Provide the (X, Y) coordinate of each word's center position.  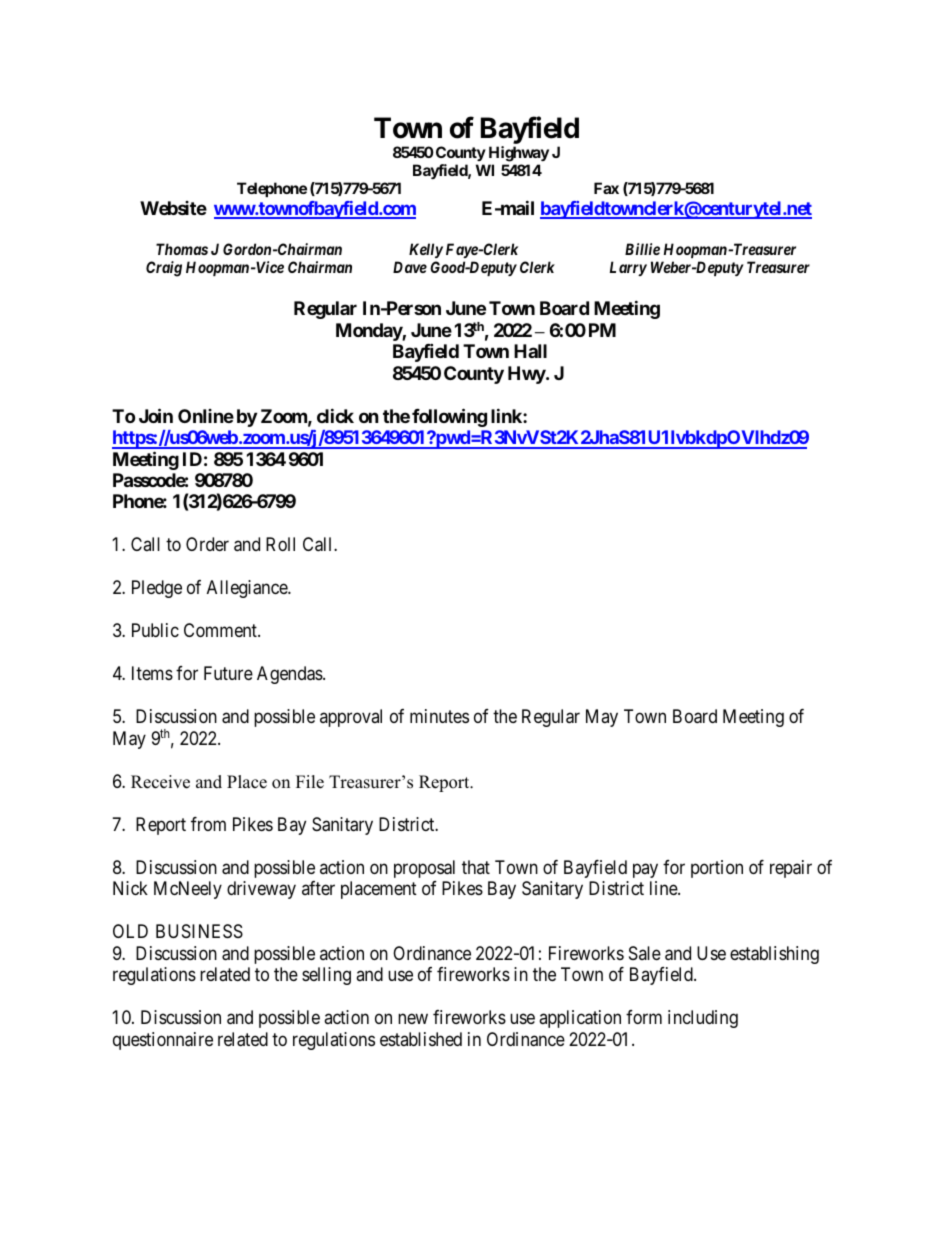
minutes (439, 716)
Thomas (182, 249)
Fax (606, 188)
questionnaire (163, 1041)
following (449, 417)
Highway (519, 154)
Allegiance (248, 589)
